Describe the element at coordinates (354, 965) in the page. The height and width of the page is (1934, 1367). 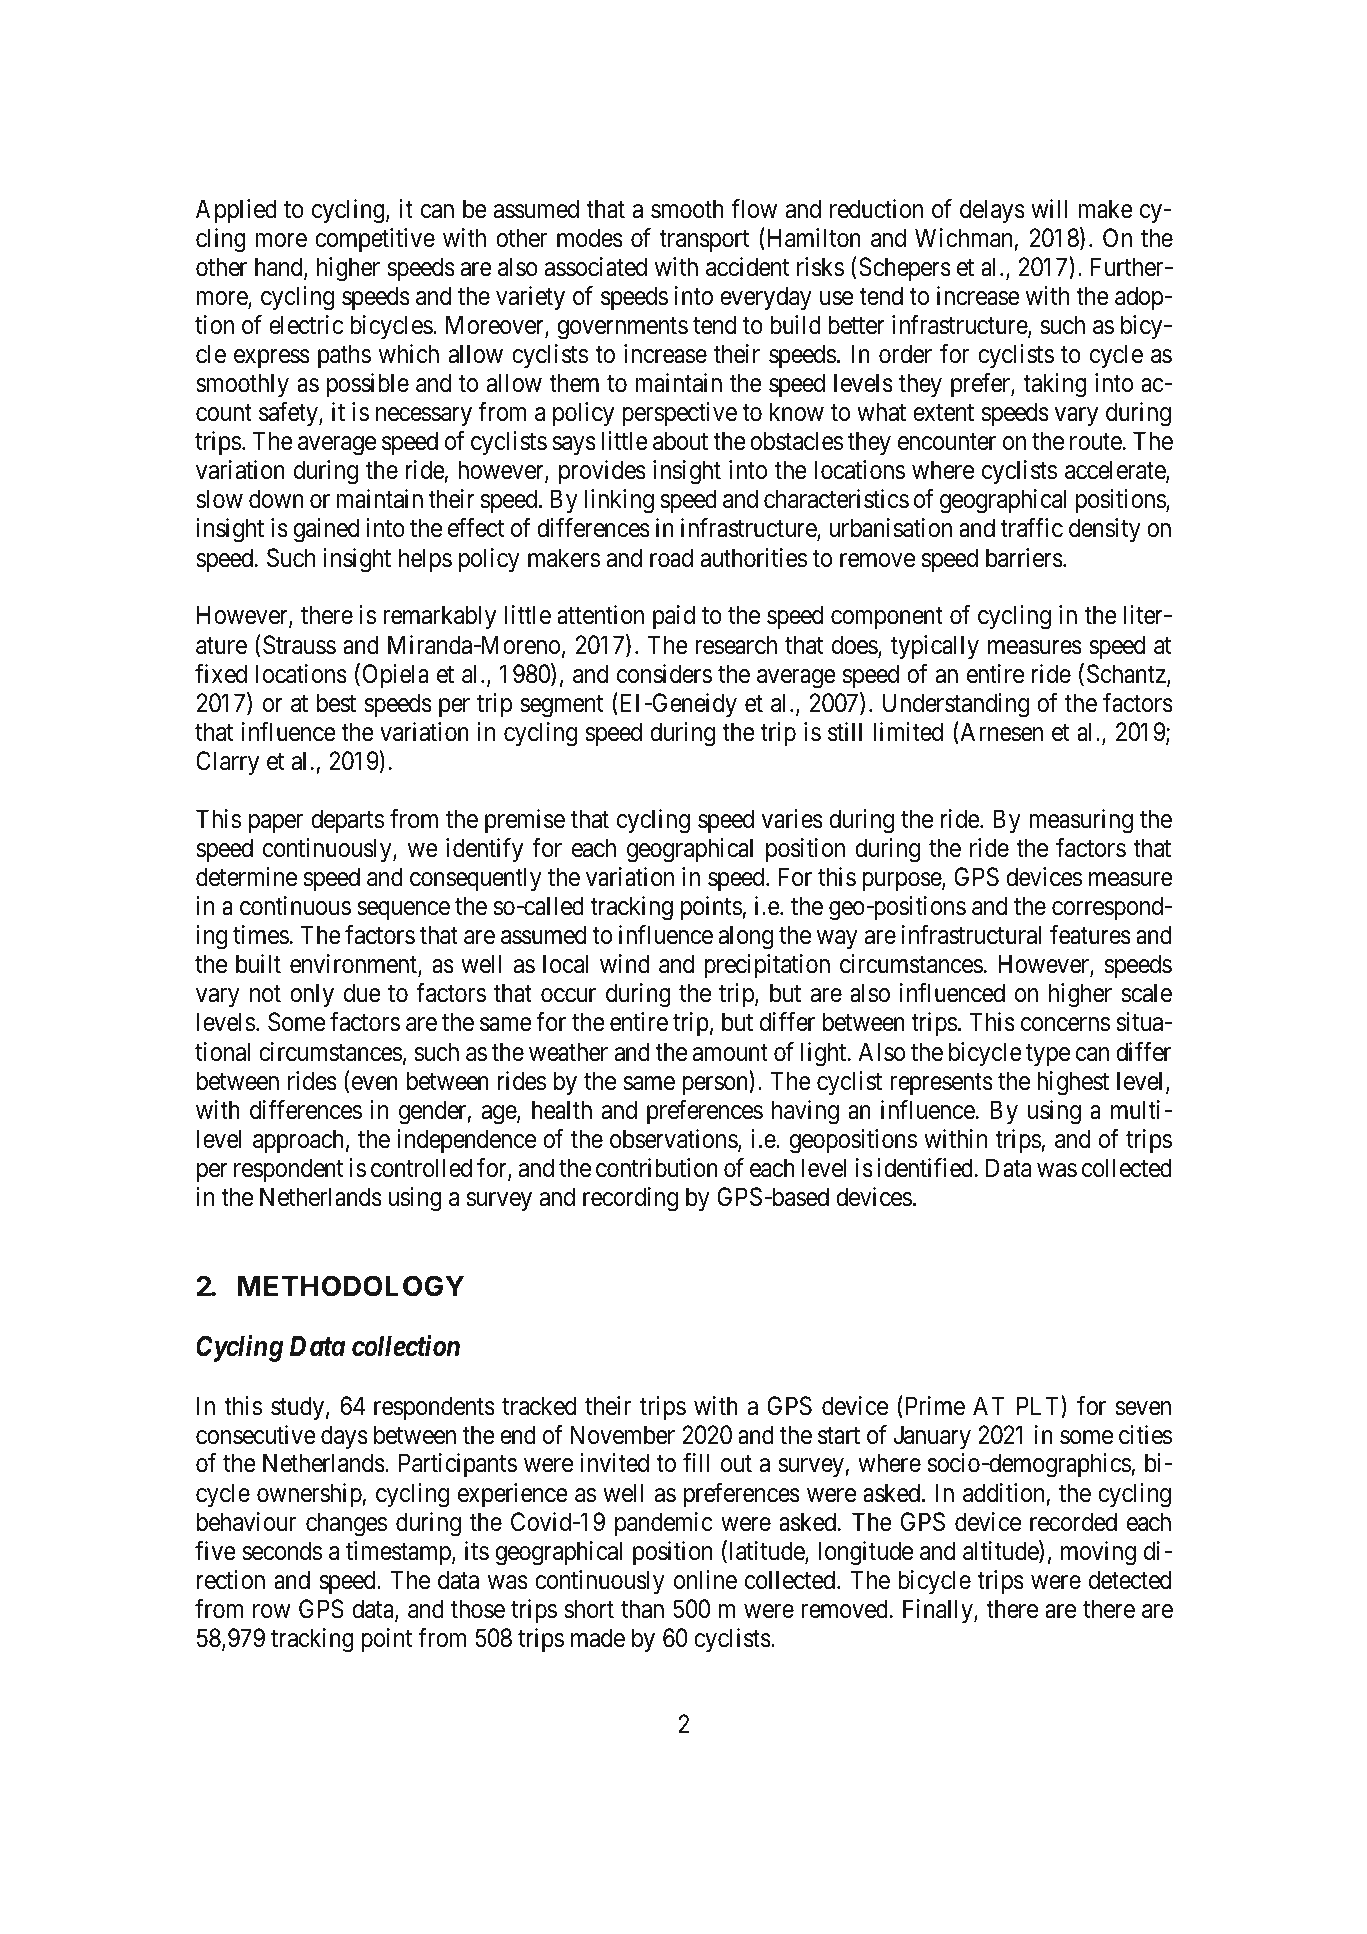
I see `environment` at that location.
